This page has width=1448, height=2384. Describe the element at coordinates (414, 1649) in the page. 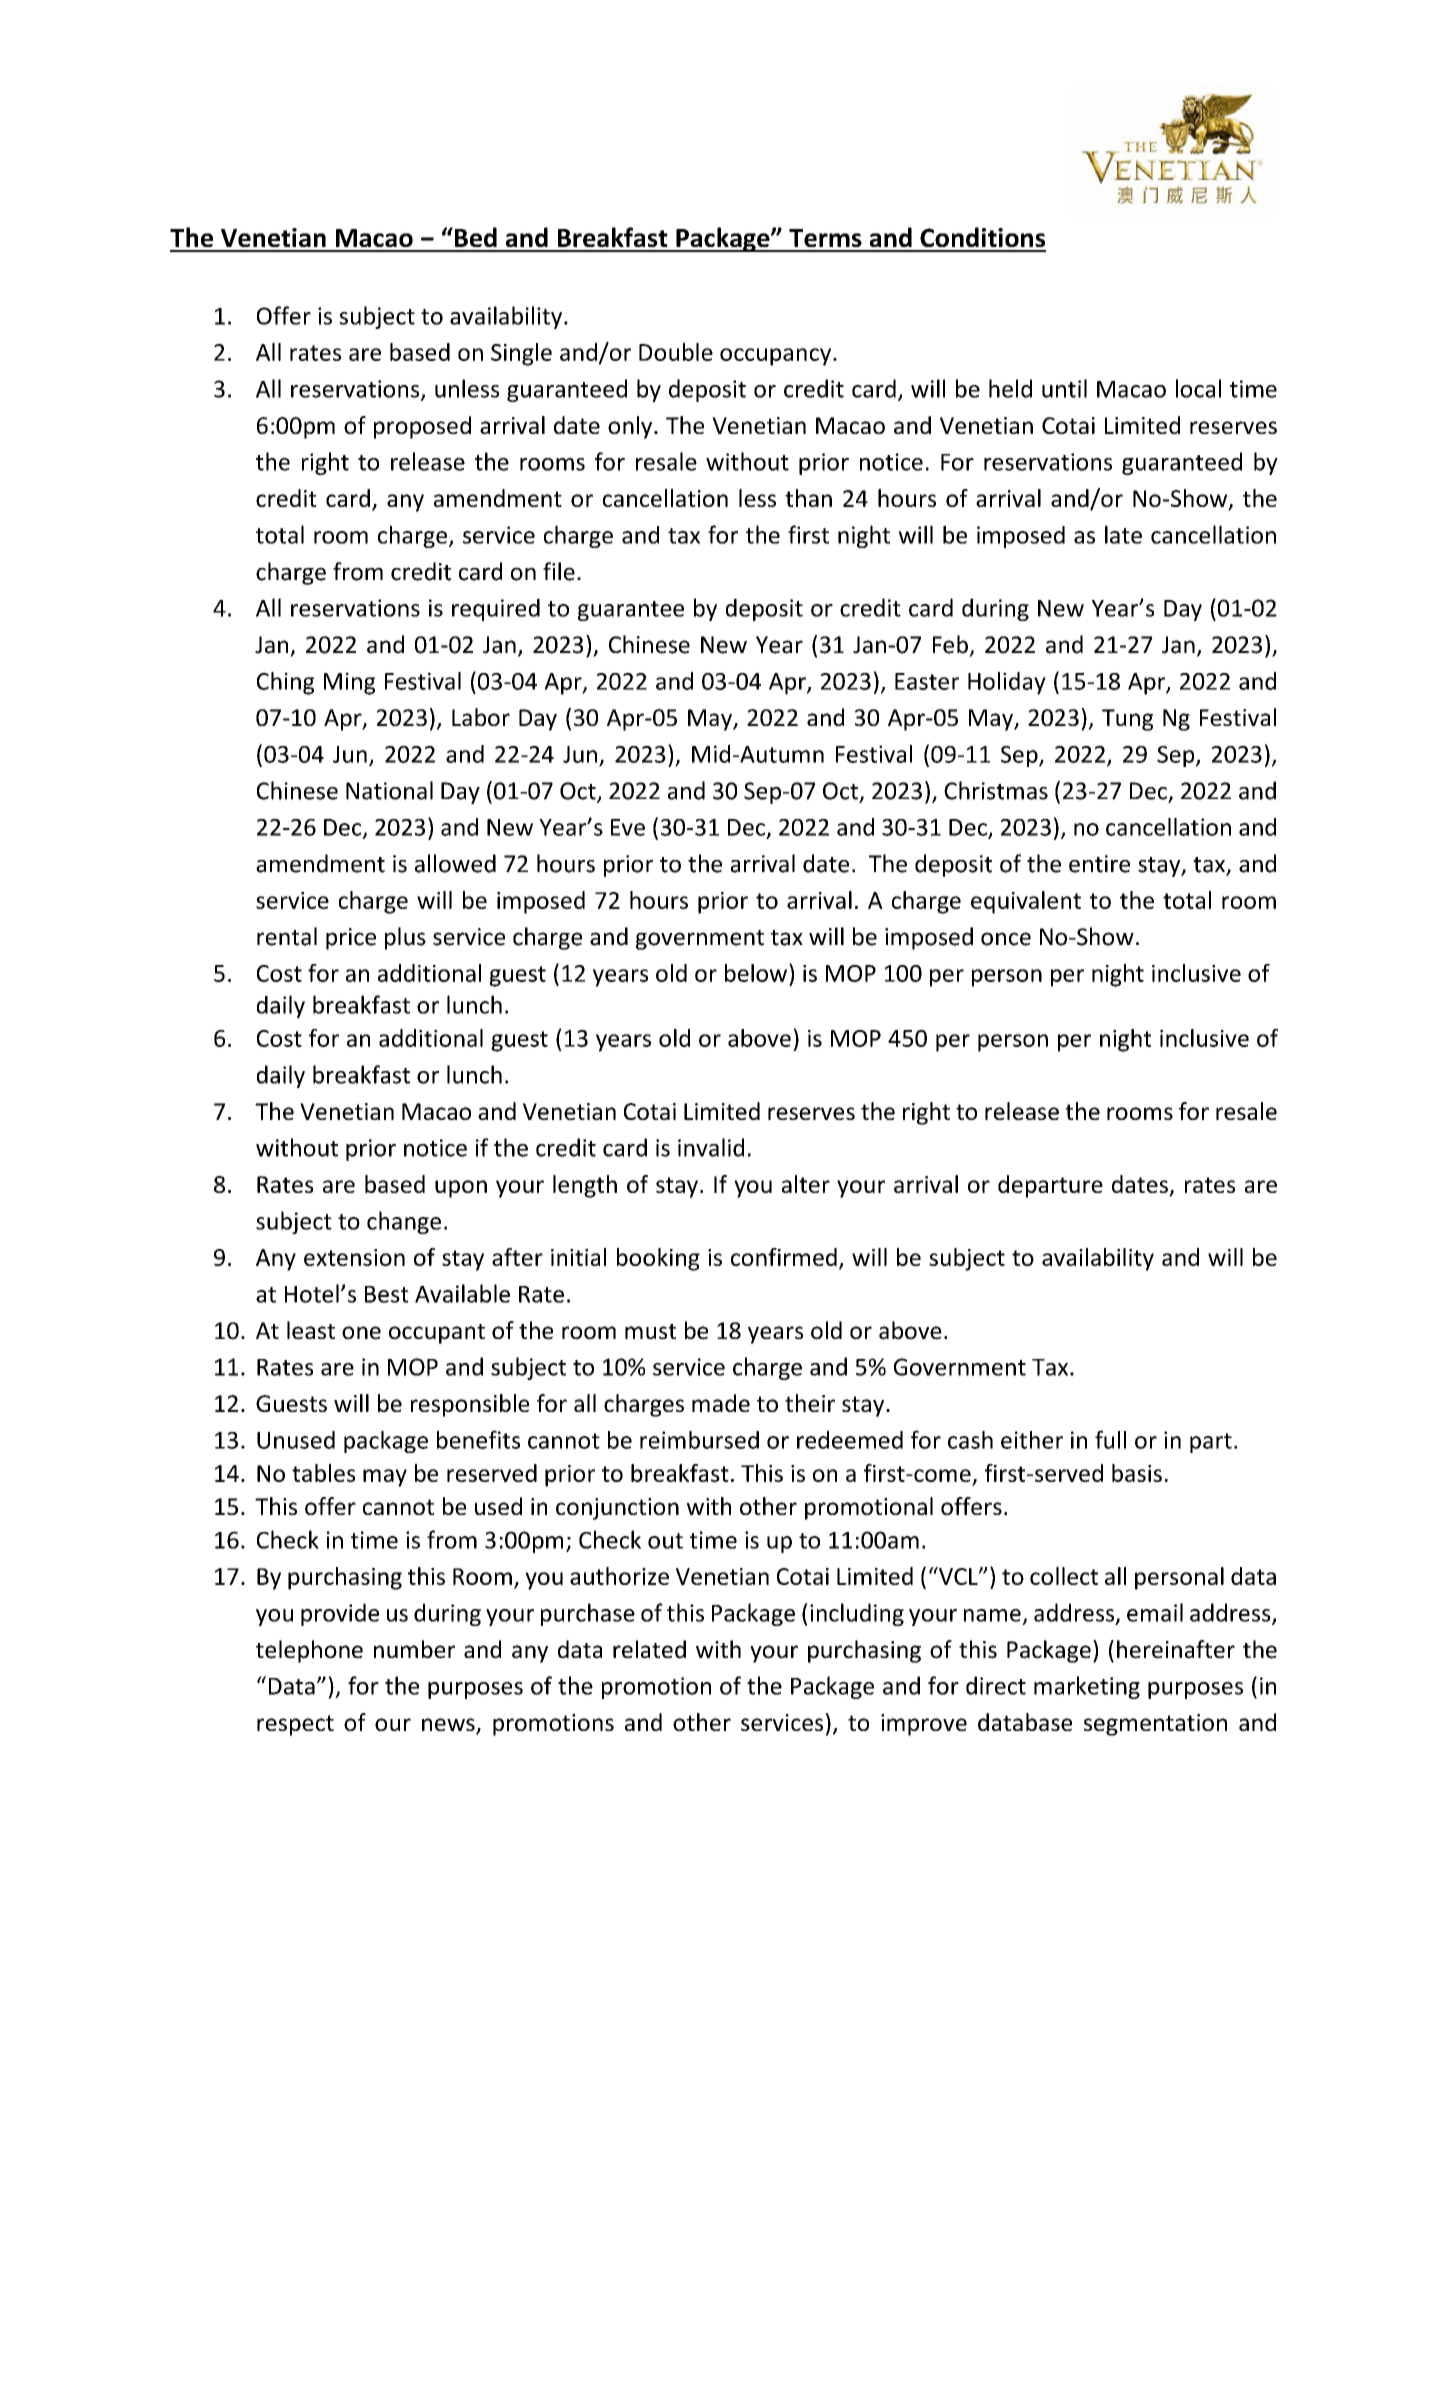

I see `number` at that location.
